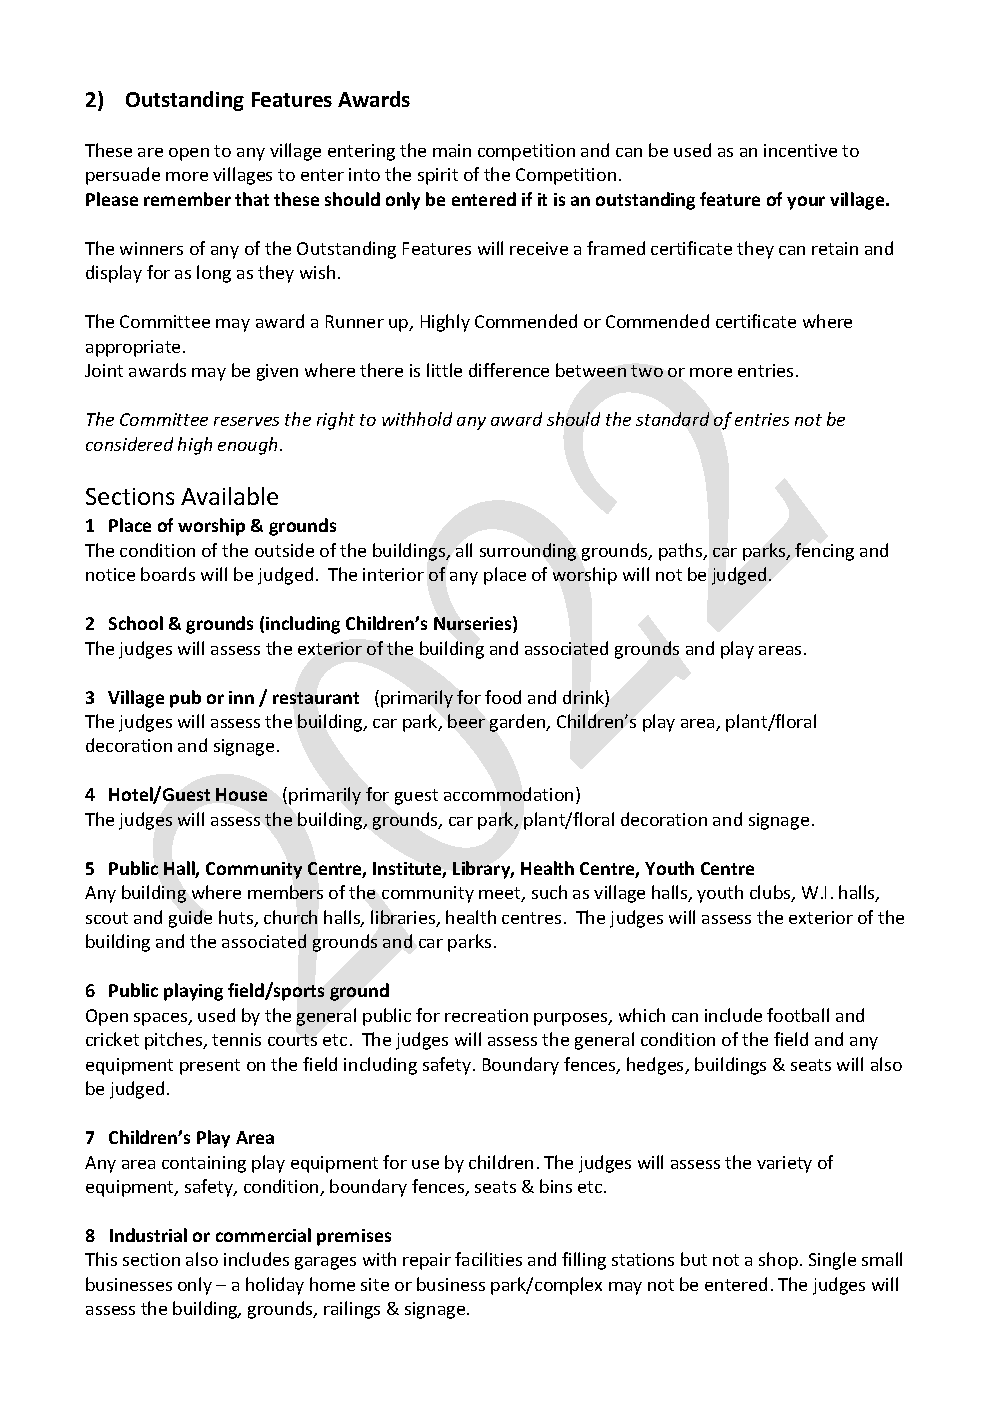 The width and height of the image is (994, 1406). Describe the element at coordinates (806, 203) in the image. I see `your` at that location.
